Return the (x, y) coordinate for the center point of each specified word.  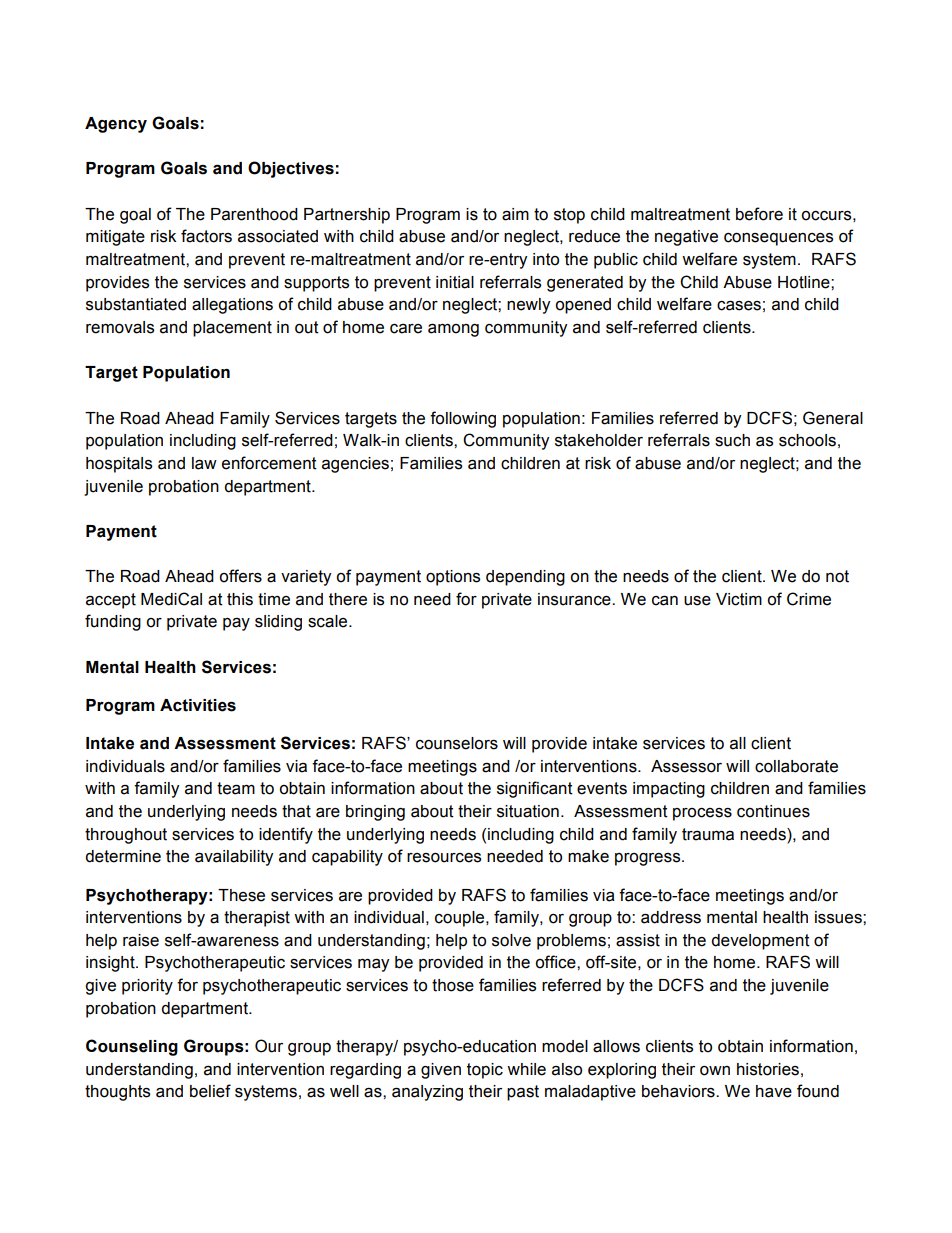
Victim (739, 599)
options (453, 578)
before (759, 214)
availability (234, 858)
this (240, 599)
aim (515, 214)
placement (232, 329)
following (463, 419)
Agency (116, 125)
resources (444, 858)
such (732, 440)
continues (773, 811)
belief (210, 1091)
